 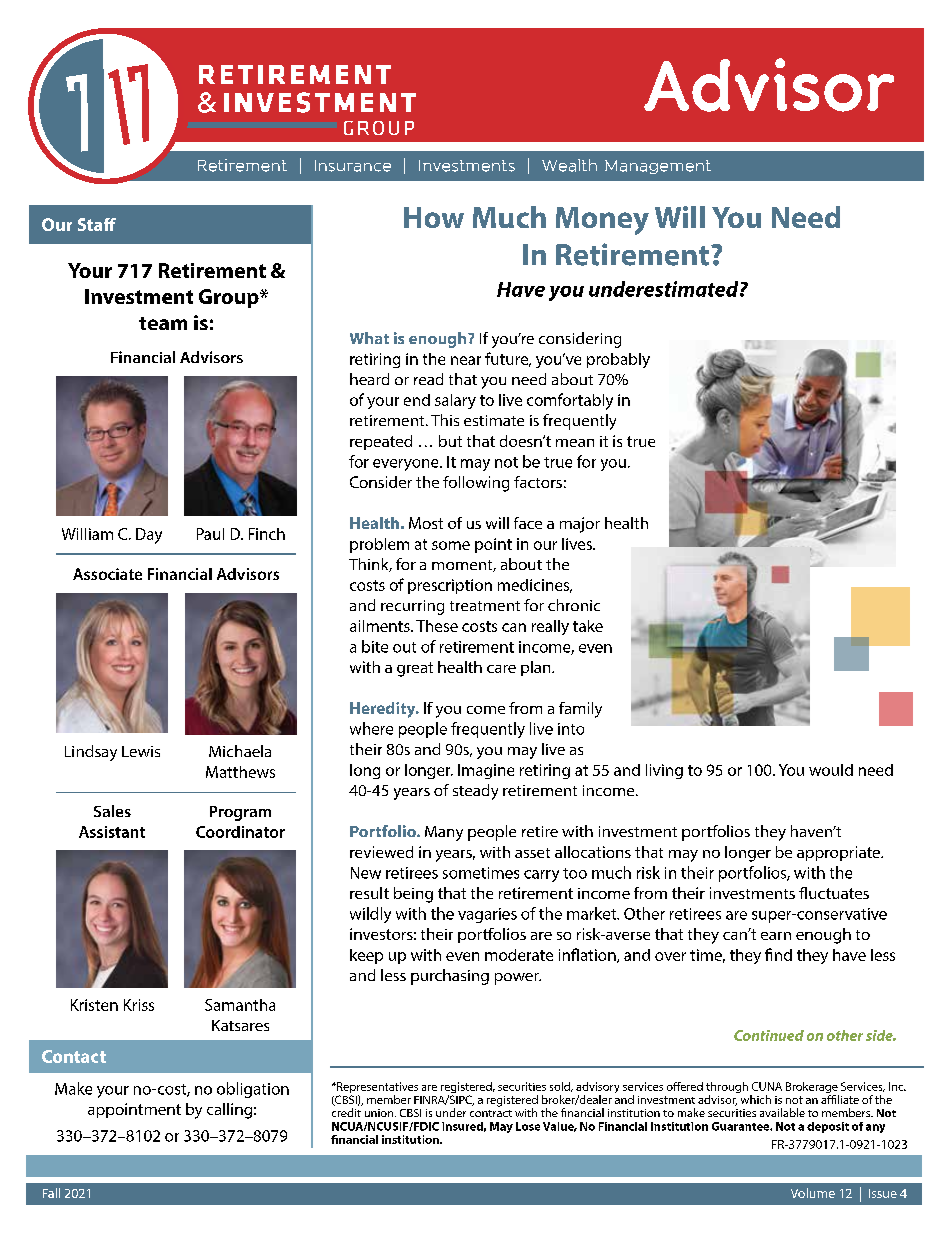 What do you see at coordinates (444, 833) in the document?
I see `Many` at bounding box center [444, 833].
